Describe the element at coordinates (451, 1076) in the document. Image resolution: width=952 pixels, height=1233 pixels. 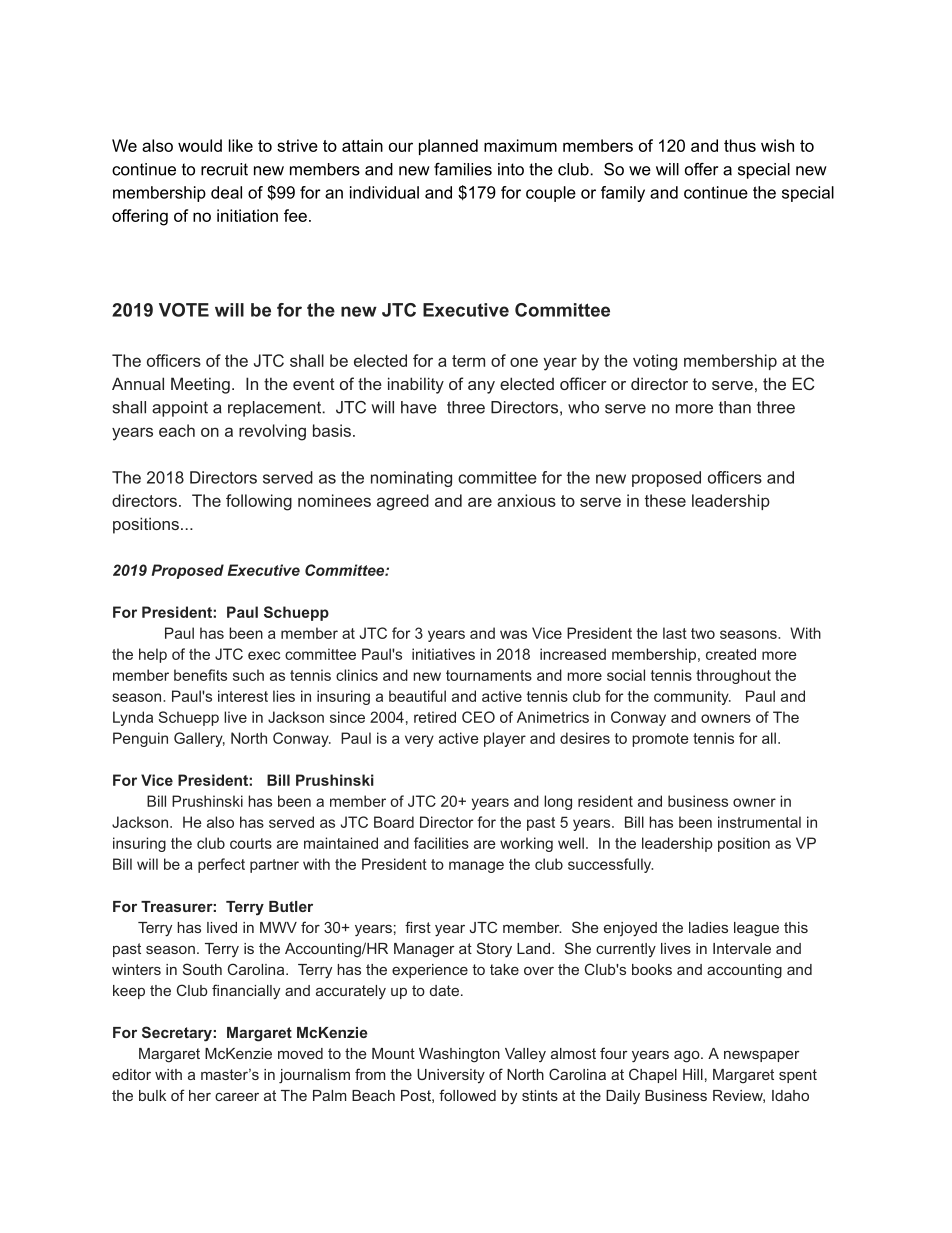
I see `University` at that location.
